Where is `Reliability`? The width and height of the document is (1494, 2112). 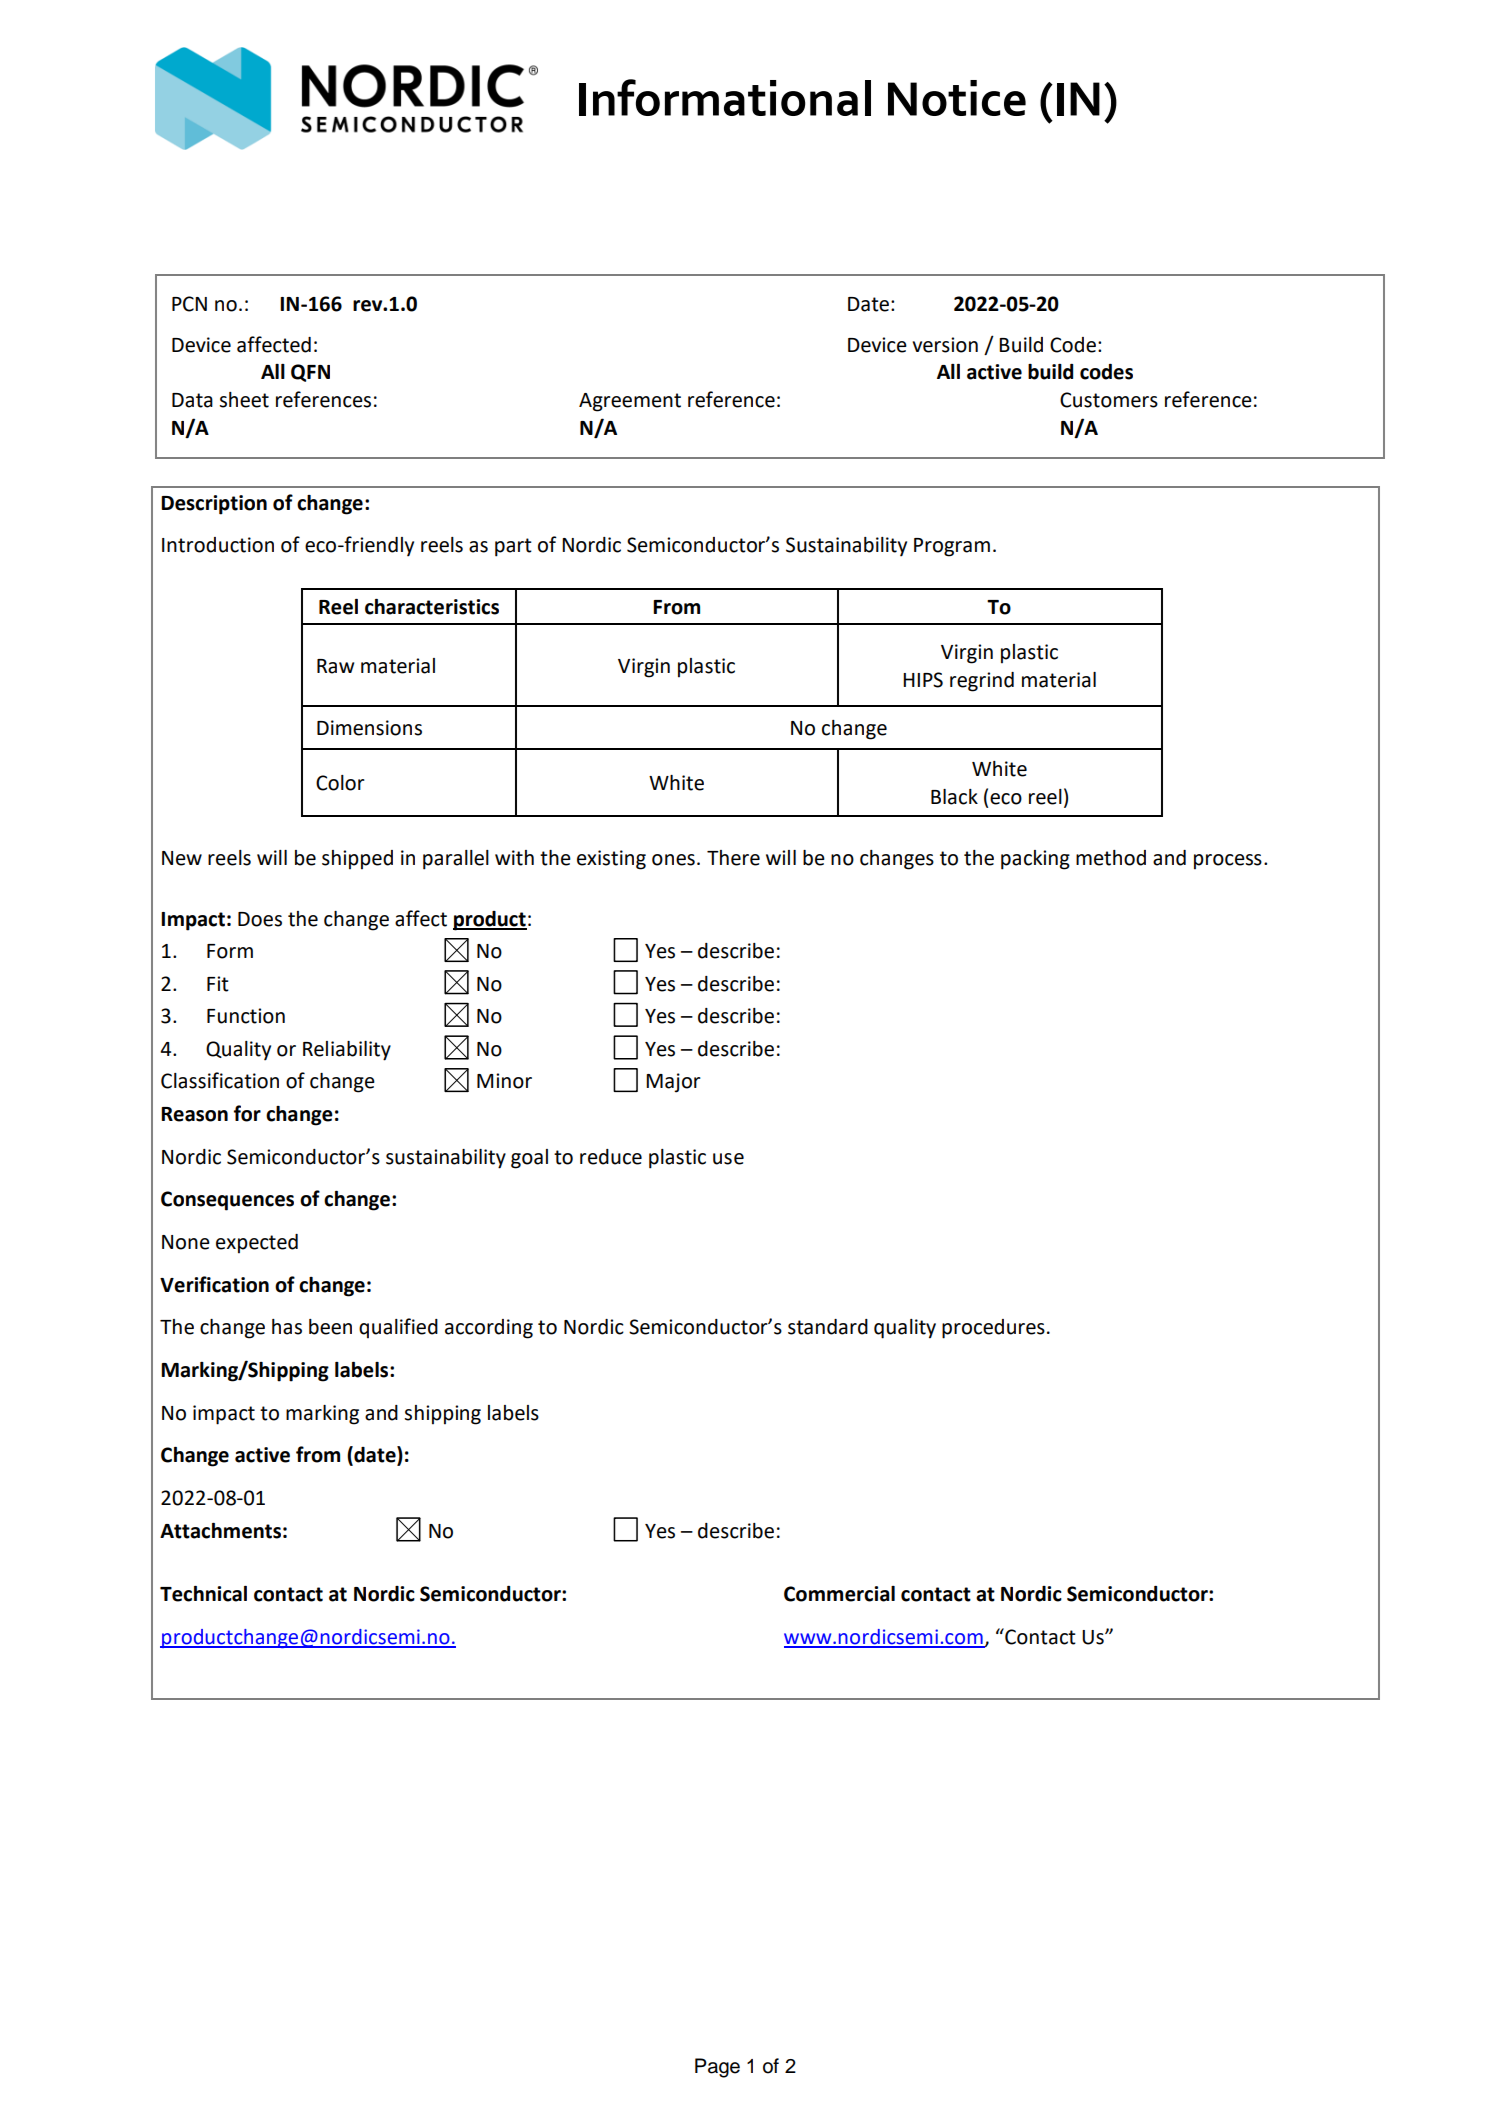 Reliability is located at coordinates (347, 1051).
